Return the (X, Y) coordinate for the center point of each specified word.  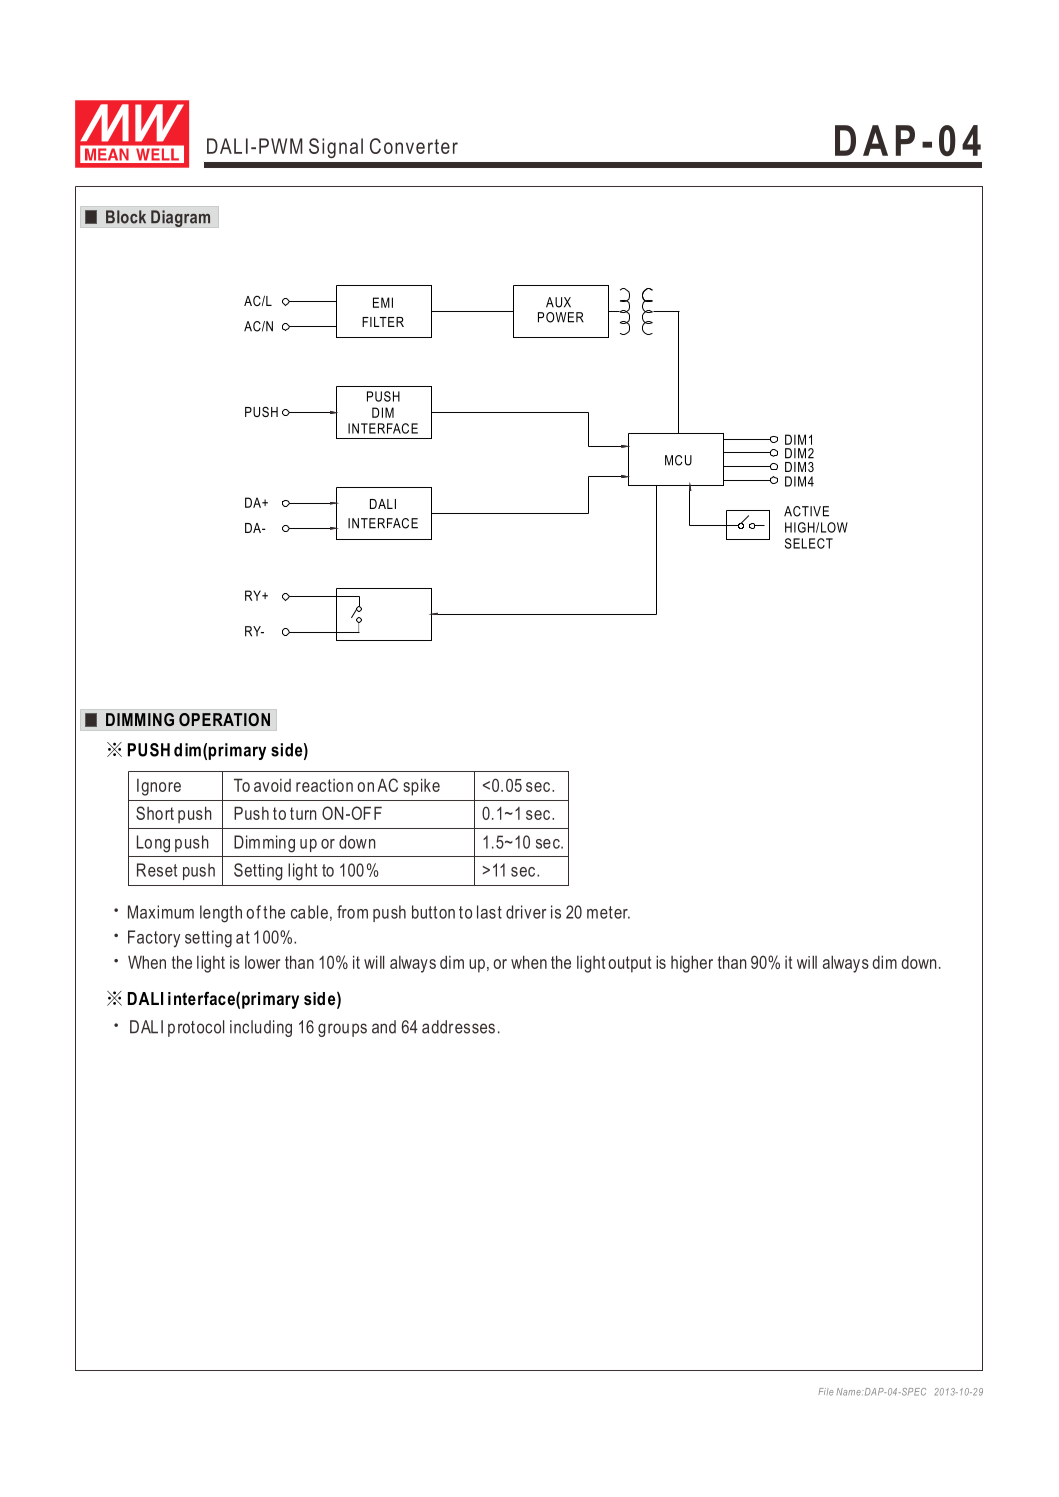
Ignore (159, 787)
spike (421, 787)
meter (608, 912)
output (629, 964)
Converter (414, 146)
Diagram (180, 218)
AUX (558, 302)
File (825, 1392)
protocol (196, 1028)
